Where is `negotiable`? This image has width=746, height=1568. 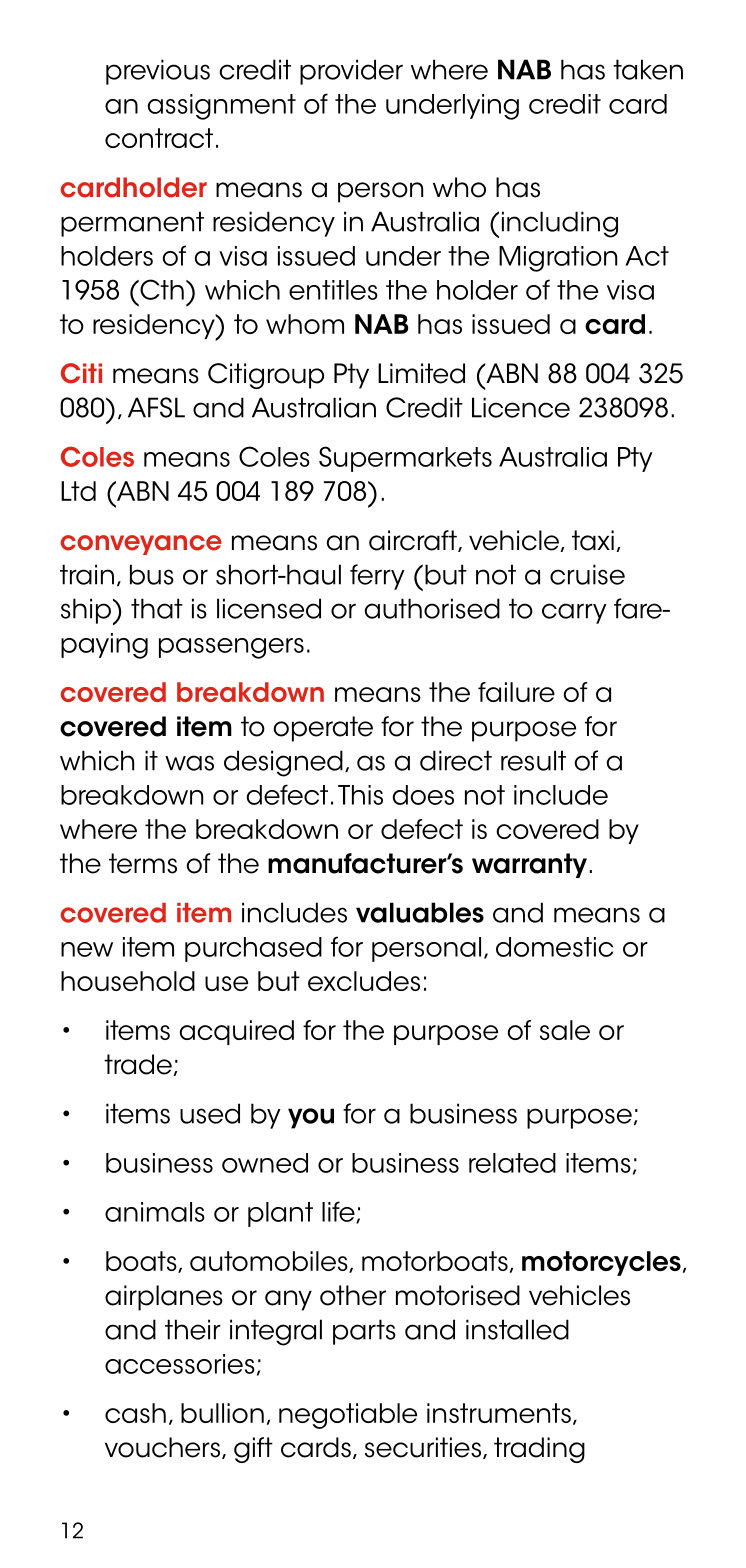
negotiable is located at coordinates (348, 1416).
